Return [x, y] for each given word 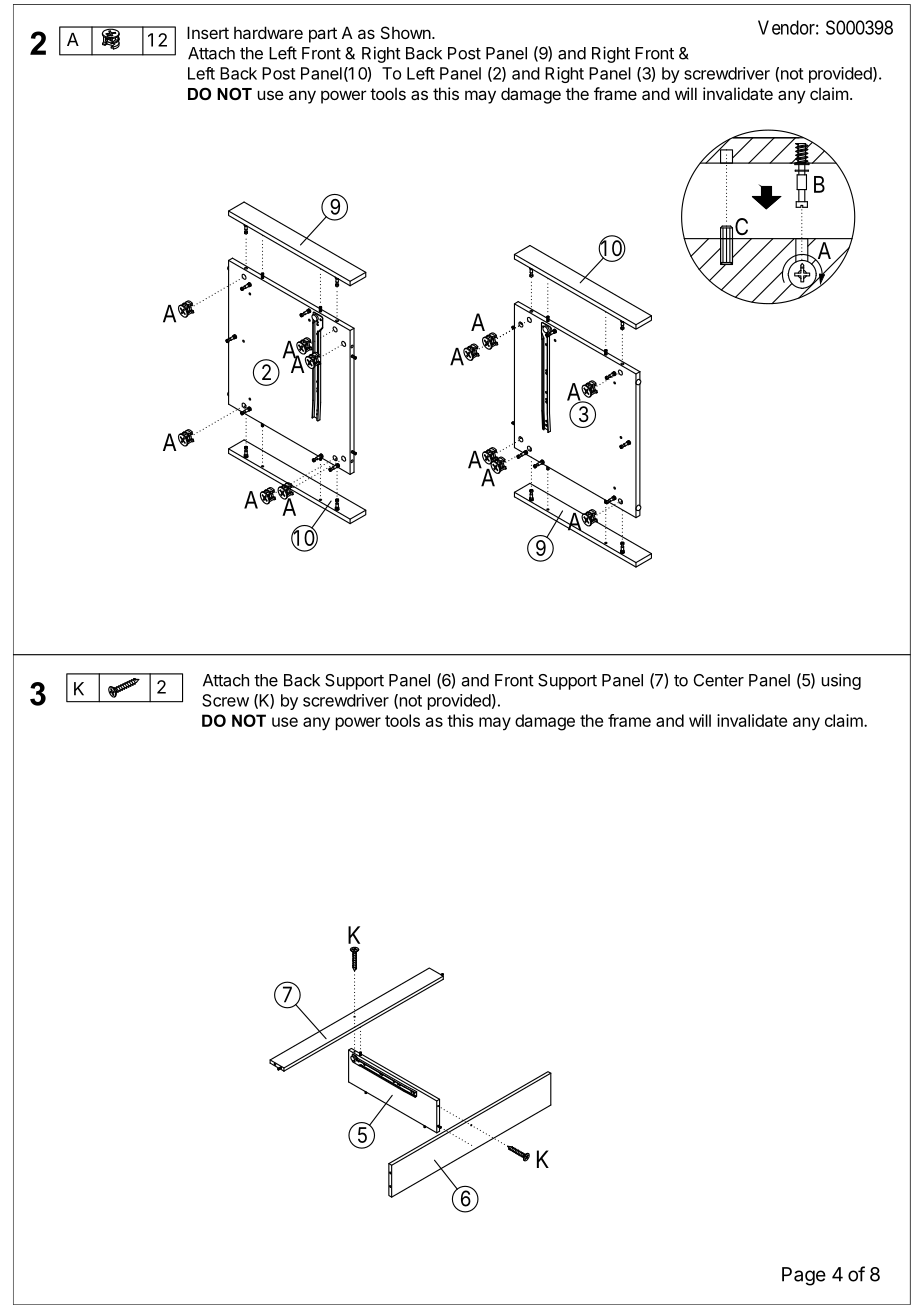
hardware [268, 32]
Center [718, 680]
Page [804, 1276]
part [323, 35]
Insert [208, 32]
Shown [406, 32]
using [841, 681]
